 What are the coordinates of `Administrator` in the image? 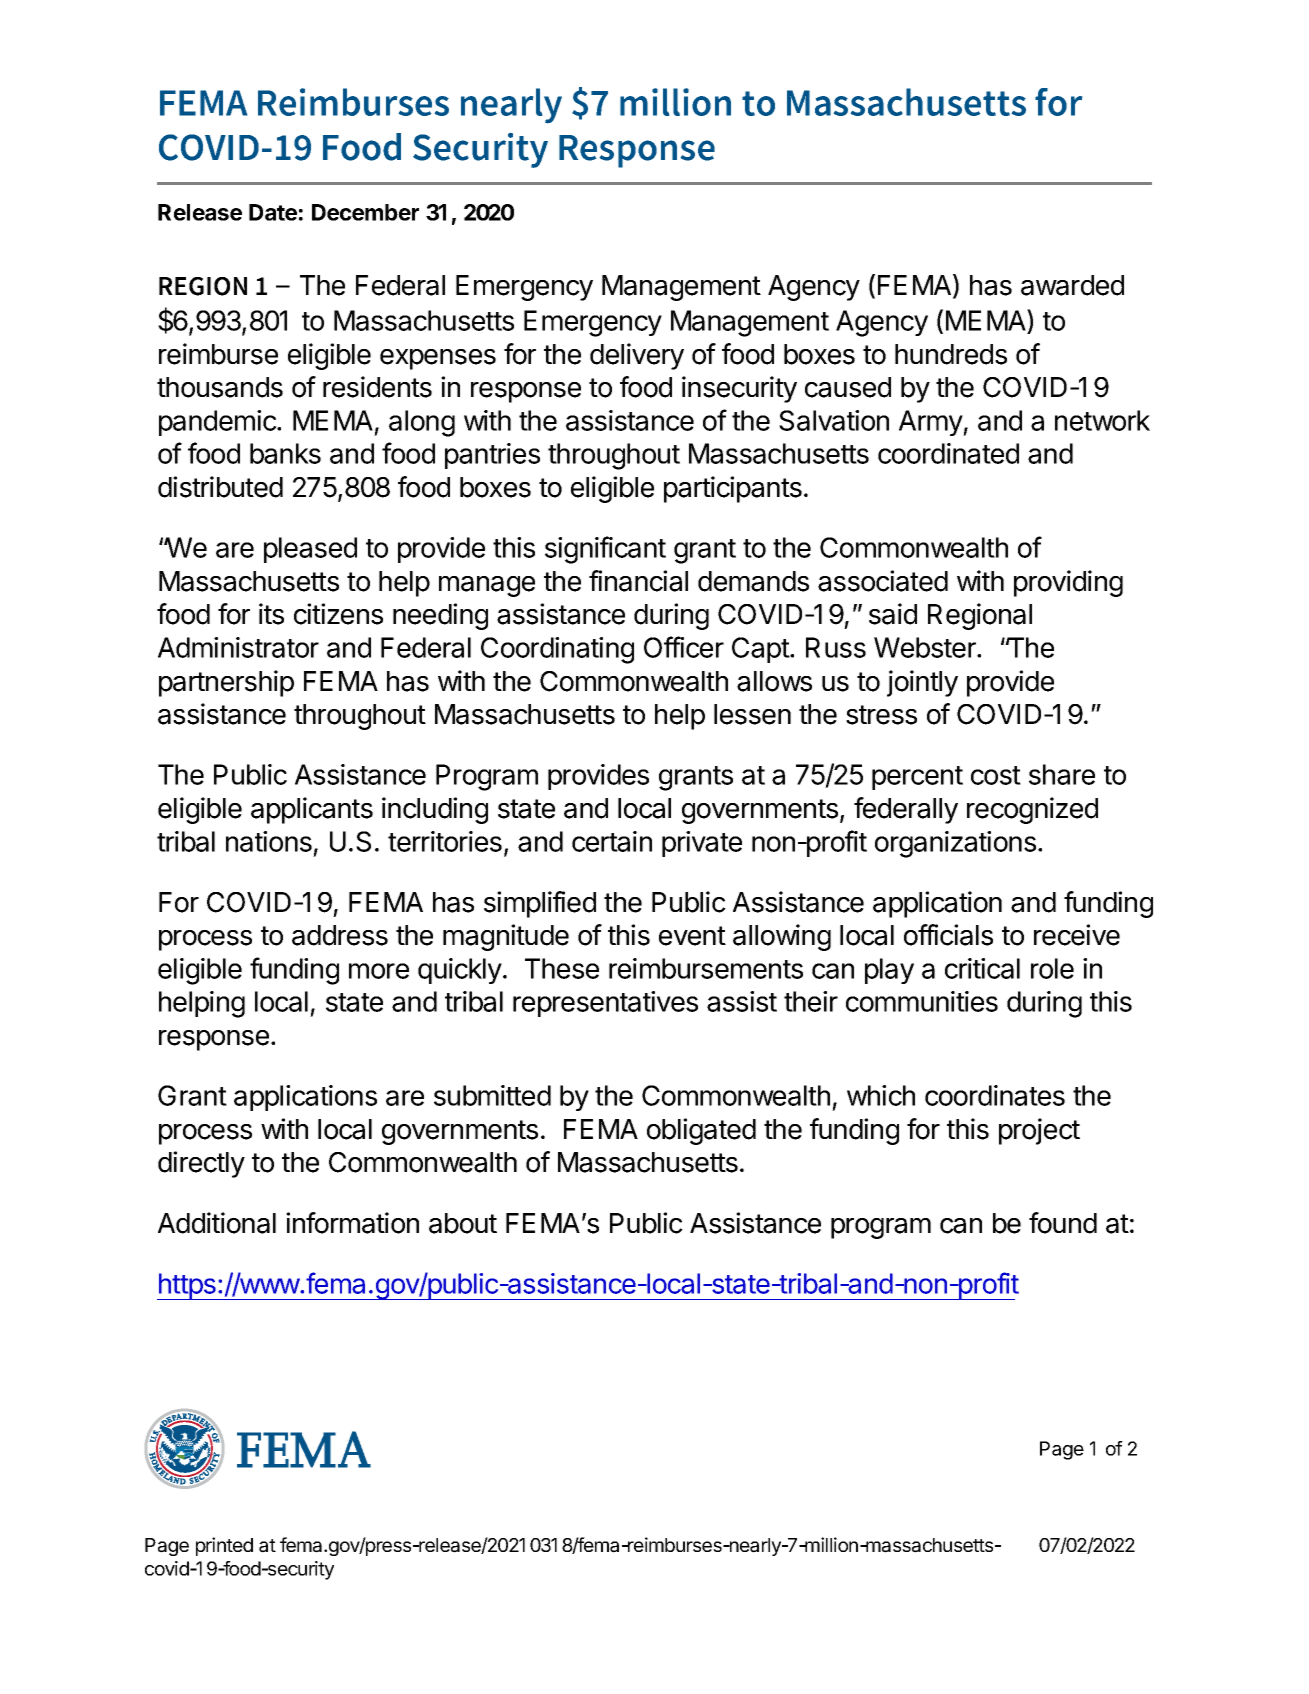 It's located at (238, 647).
